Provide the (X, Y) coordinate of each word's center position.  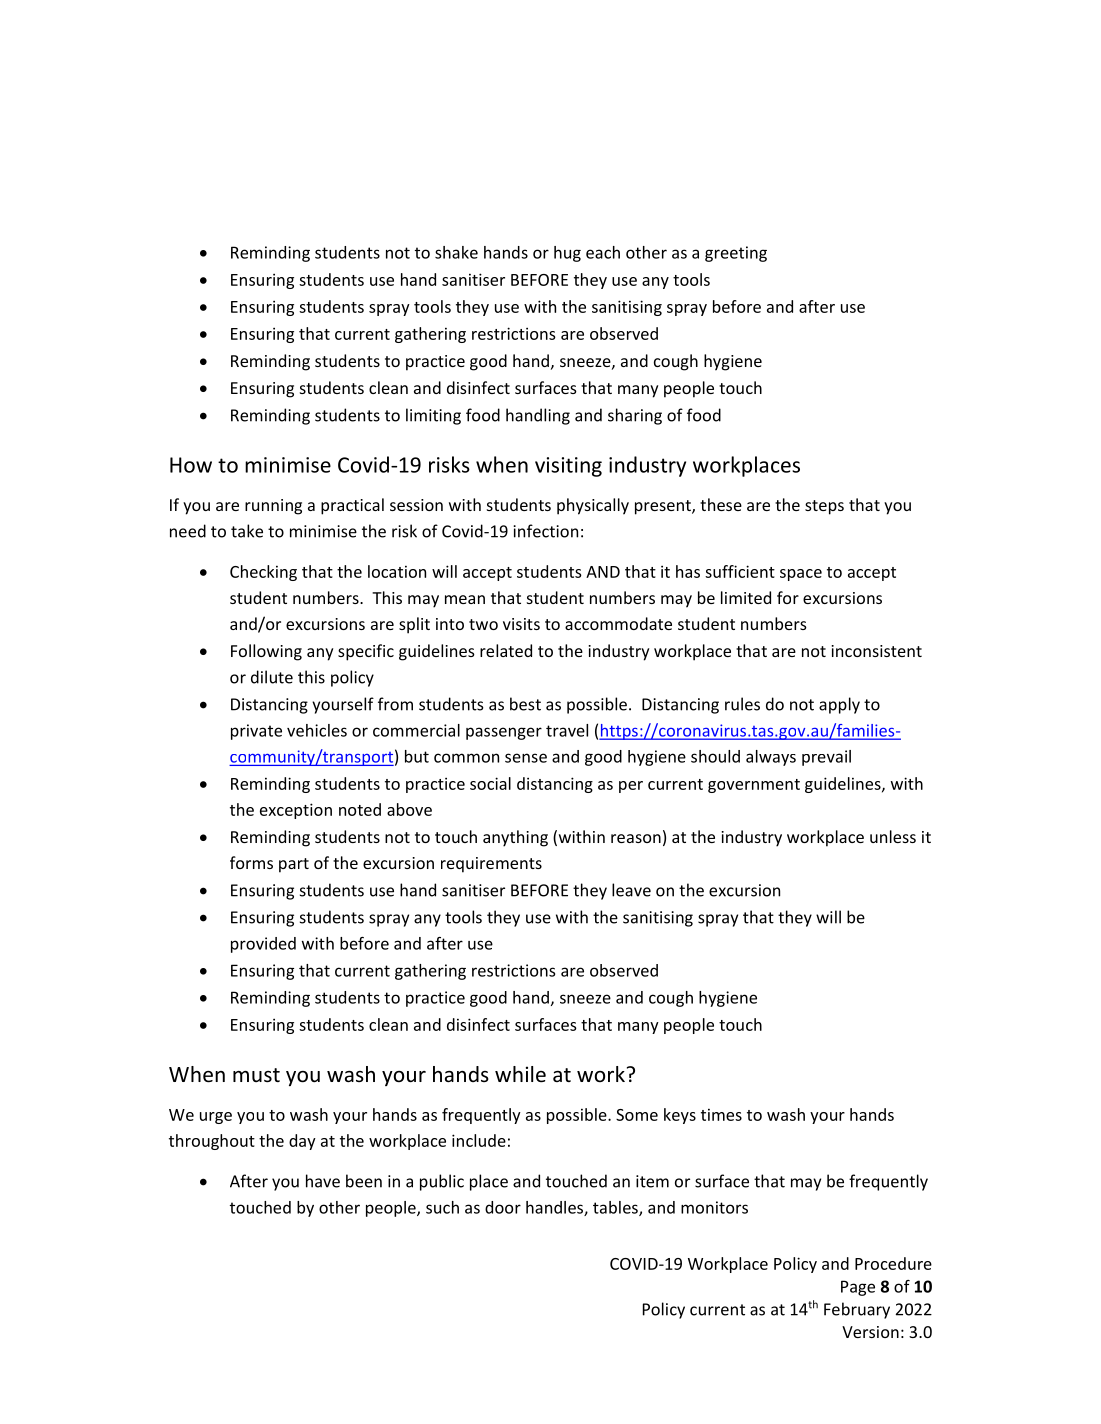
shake (456, 252)
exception (296, 811)
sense (526, 758)
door (503, 1207)
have (323, 1181)
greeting (736, 254)
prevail (826, 758)
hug (567, 254)
